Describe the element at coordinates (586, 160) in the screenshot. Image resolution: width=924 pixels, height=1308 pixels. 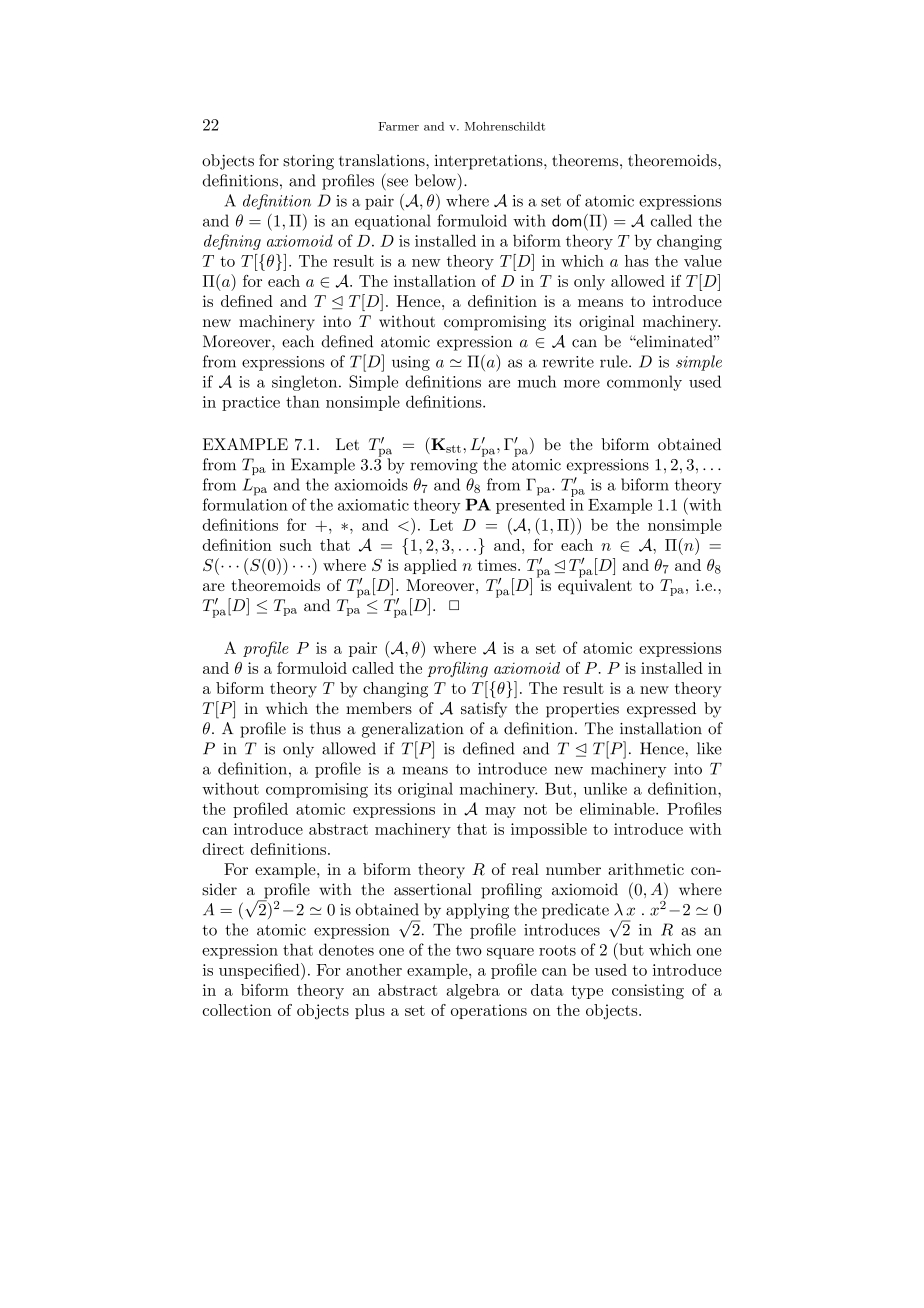
I see `theorems` at that location.
